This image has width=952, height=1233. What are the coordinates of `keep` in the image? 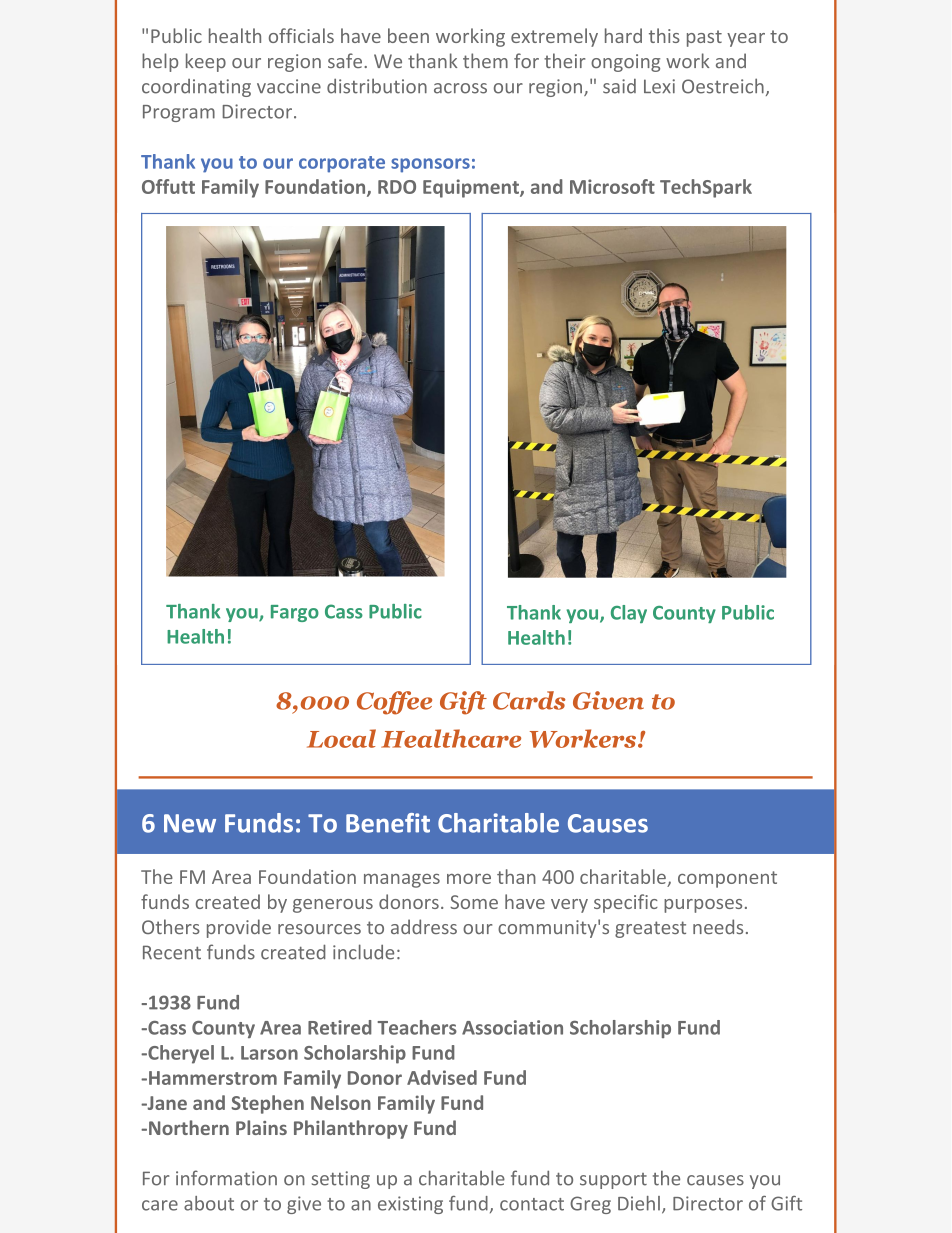 It's located at (206, 62).
